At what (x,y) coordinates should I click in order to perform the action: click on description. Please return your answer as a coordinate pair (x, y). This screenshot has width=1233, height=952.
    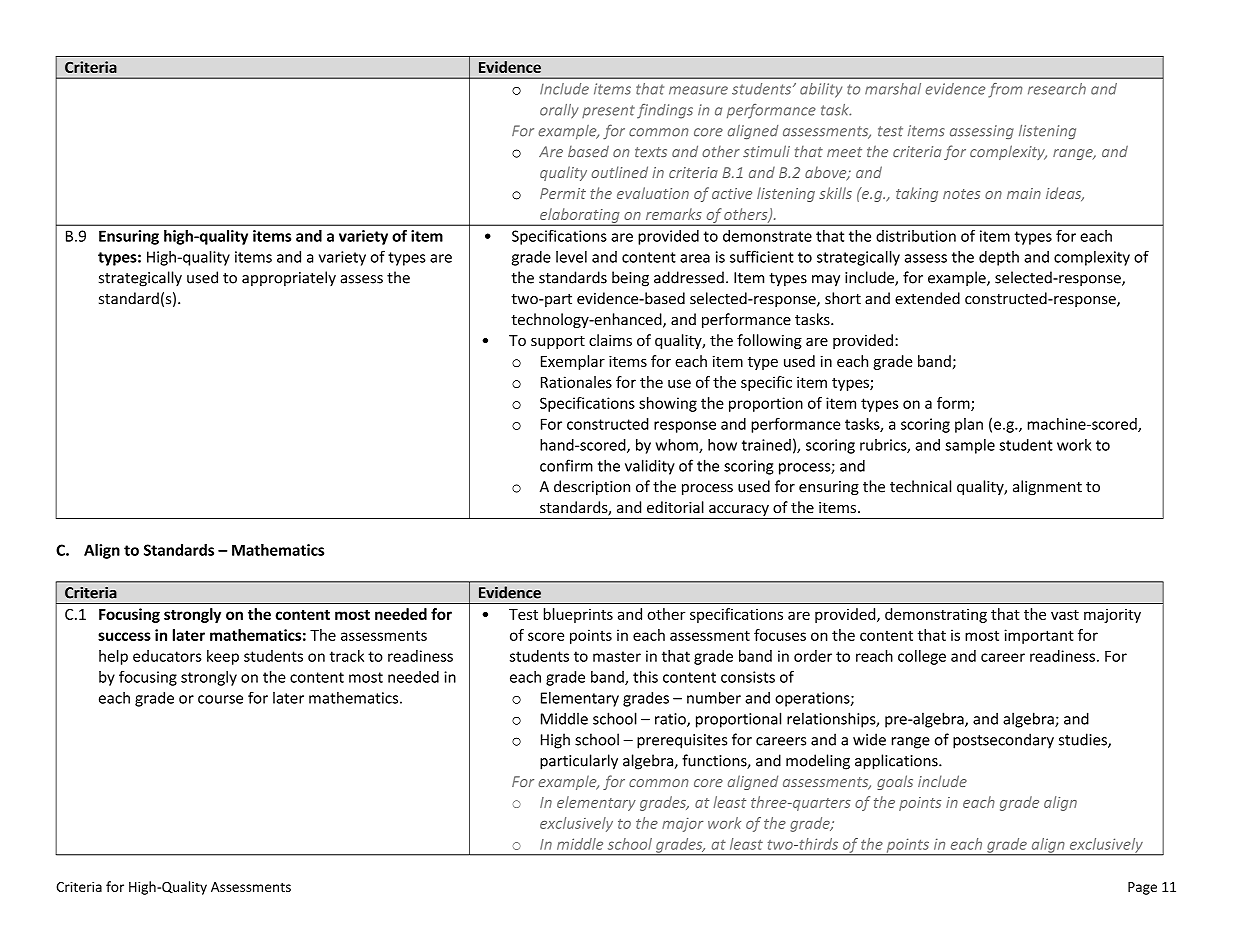
    Looking at the image, I should click on (592, 487).
